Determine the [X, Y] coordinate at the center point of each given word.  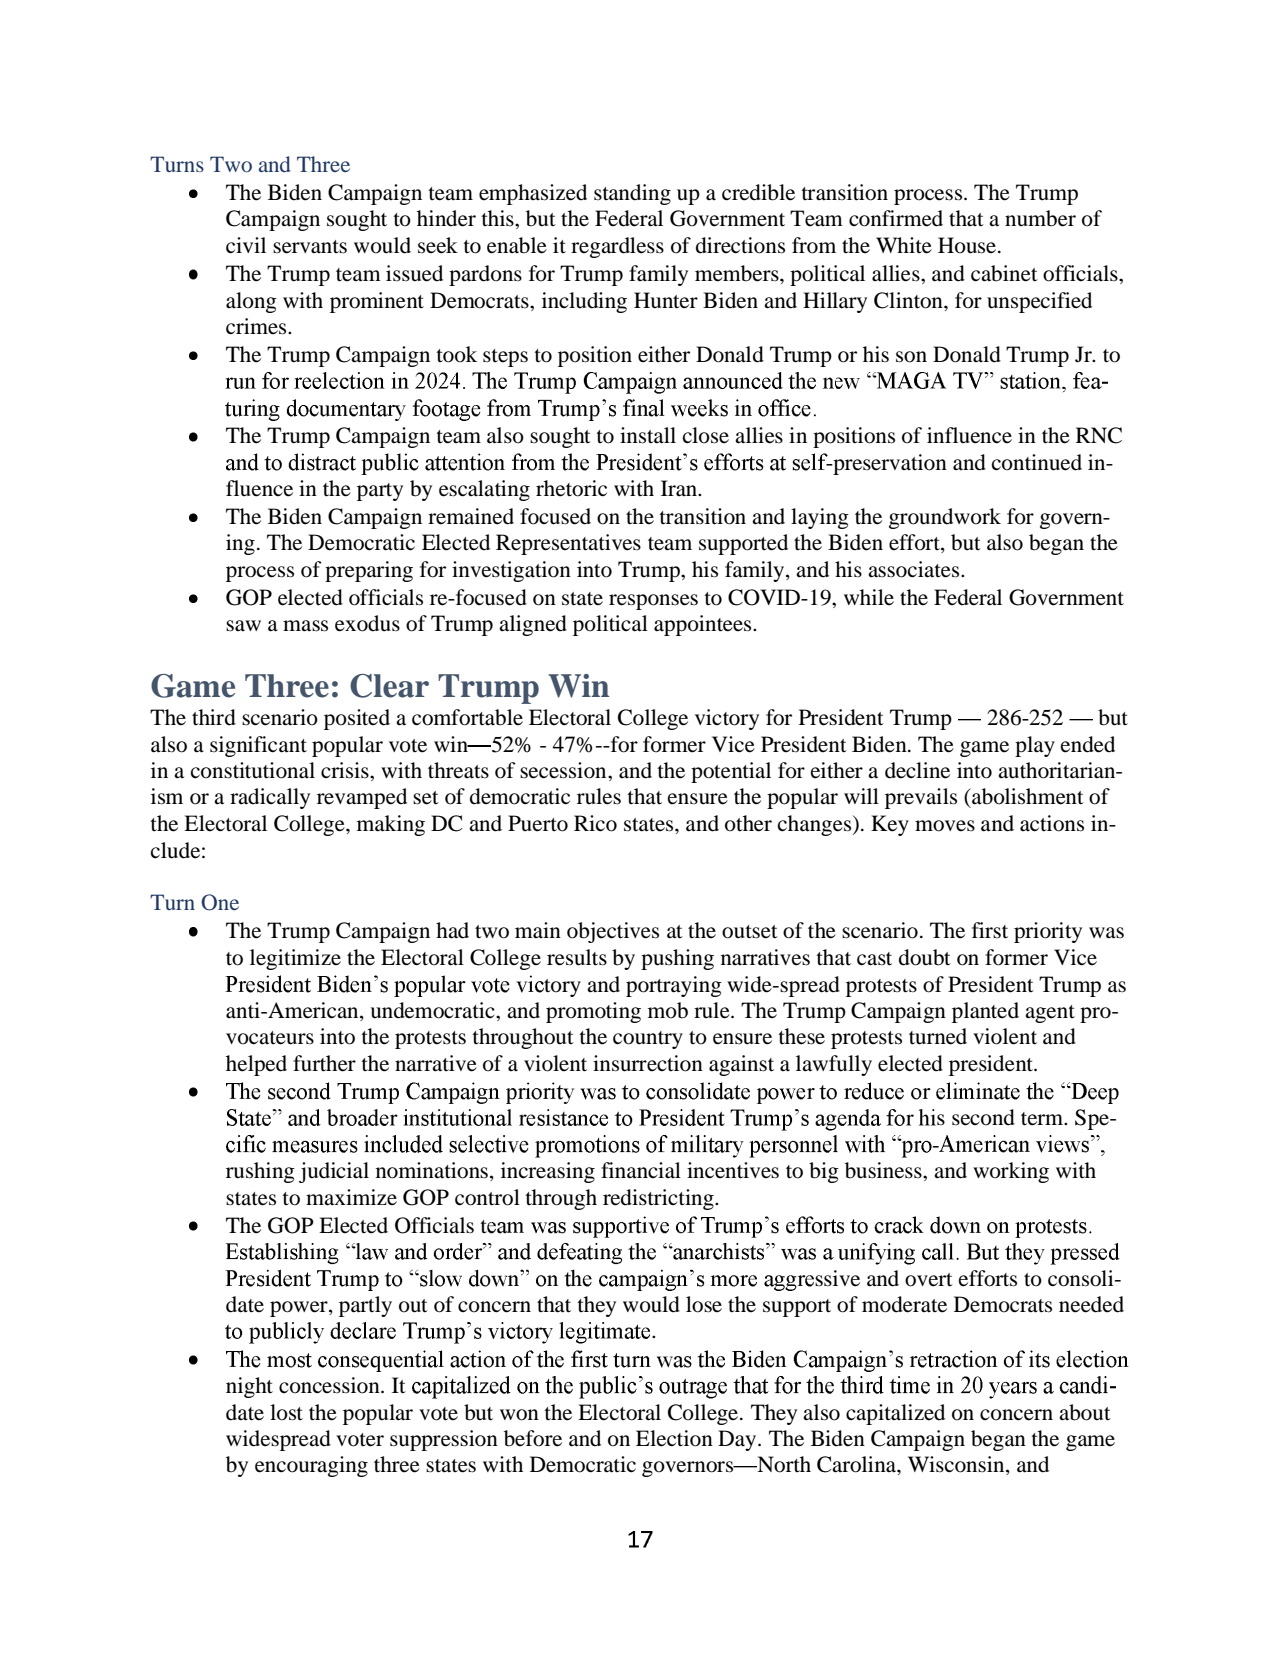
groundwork [945, 518]
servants [310, 247]
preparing [369, 571]
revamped [362, 798]
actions [1052, 823]
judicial [334, 1172]
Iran [680, 488]
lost [286, 1412]
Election [674, 1438]
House [968, 245]
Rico [595, 823]
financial [641, 1170]
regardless [617, 247]
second [983, 1117]
